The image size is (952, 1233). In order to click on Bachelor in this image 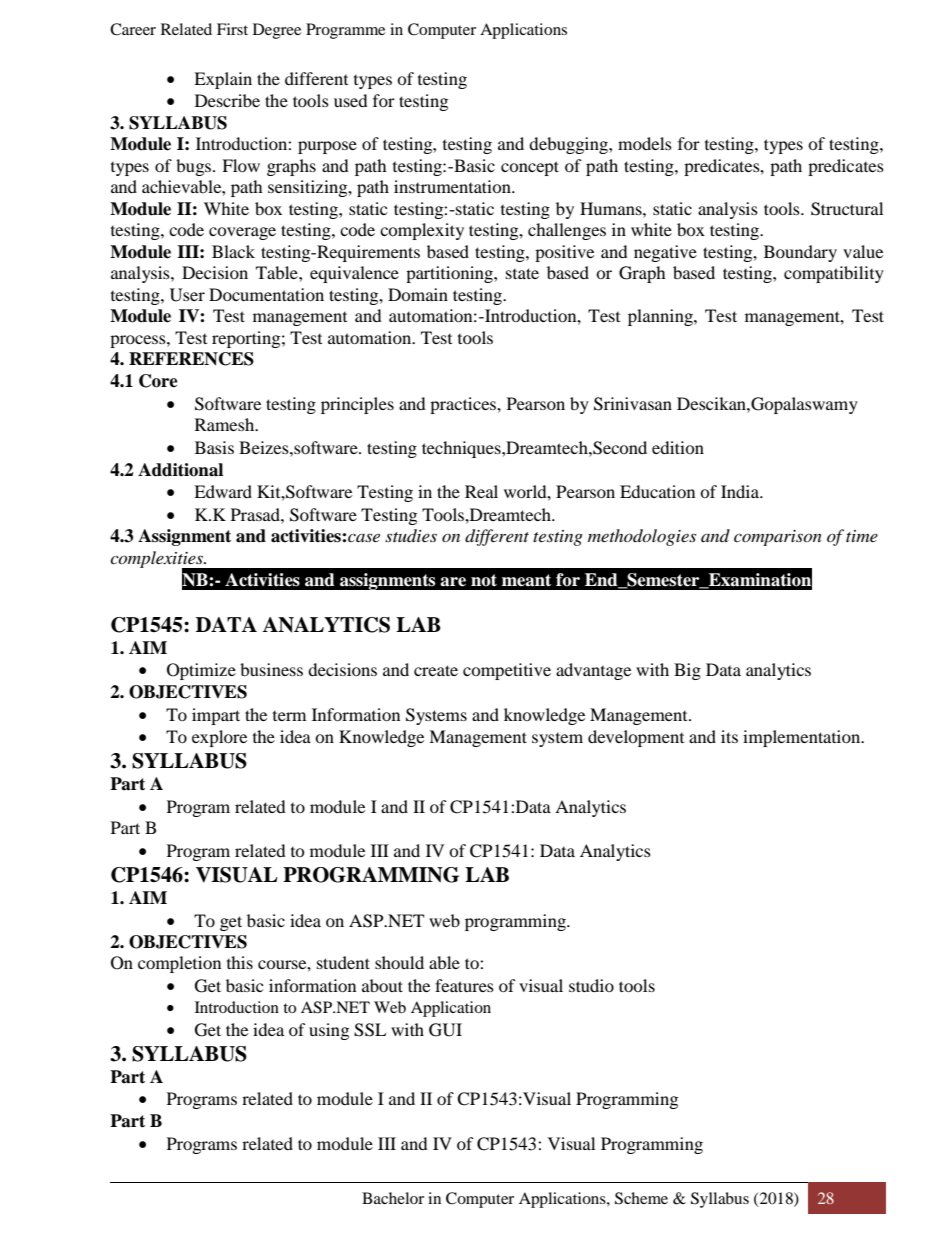, I will do `click(393, 1198)`.
